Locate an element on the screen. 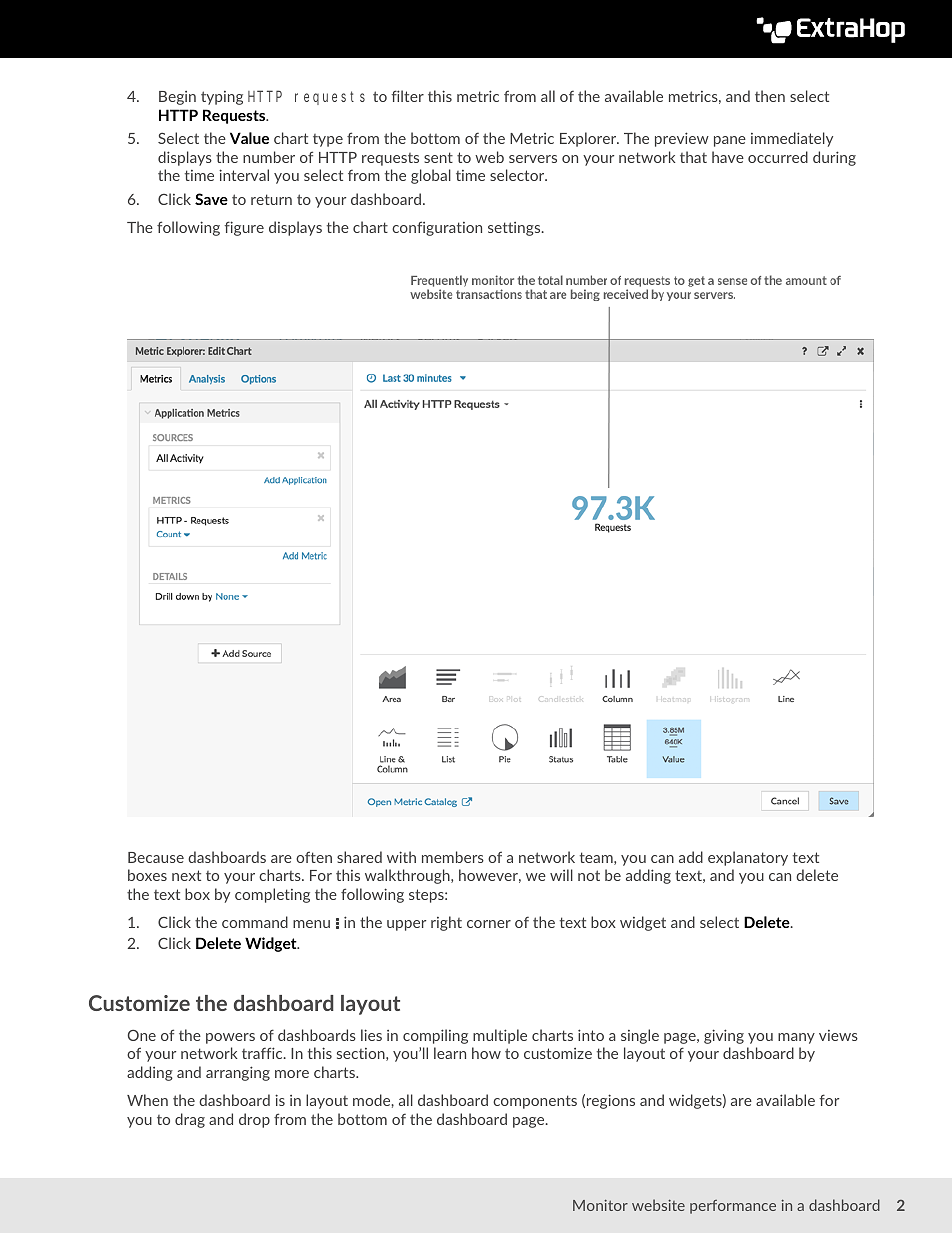  components is located at coordinates (535, 1102).
